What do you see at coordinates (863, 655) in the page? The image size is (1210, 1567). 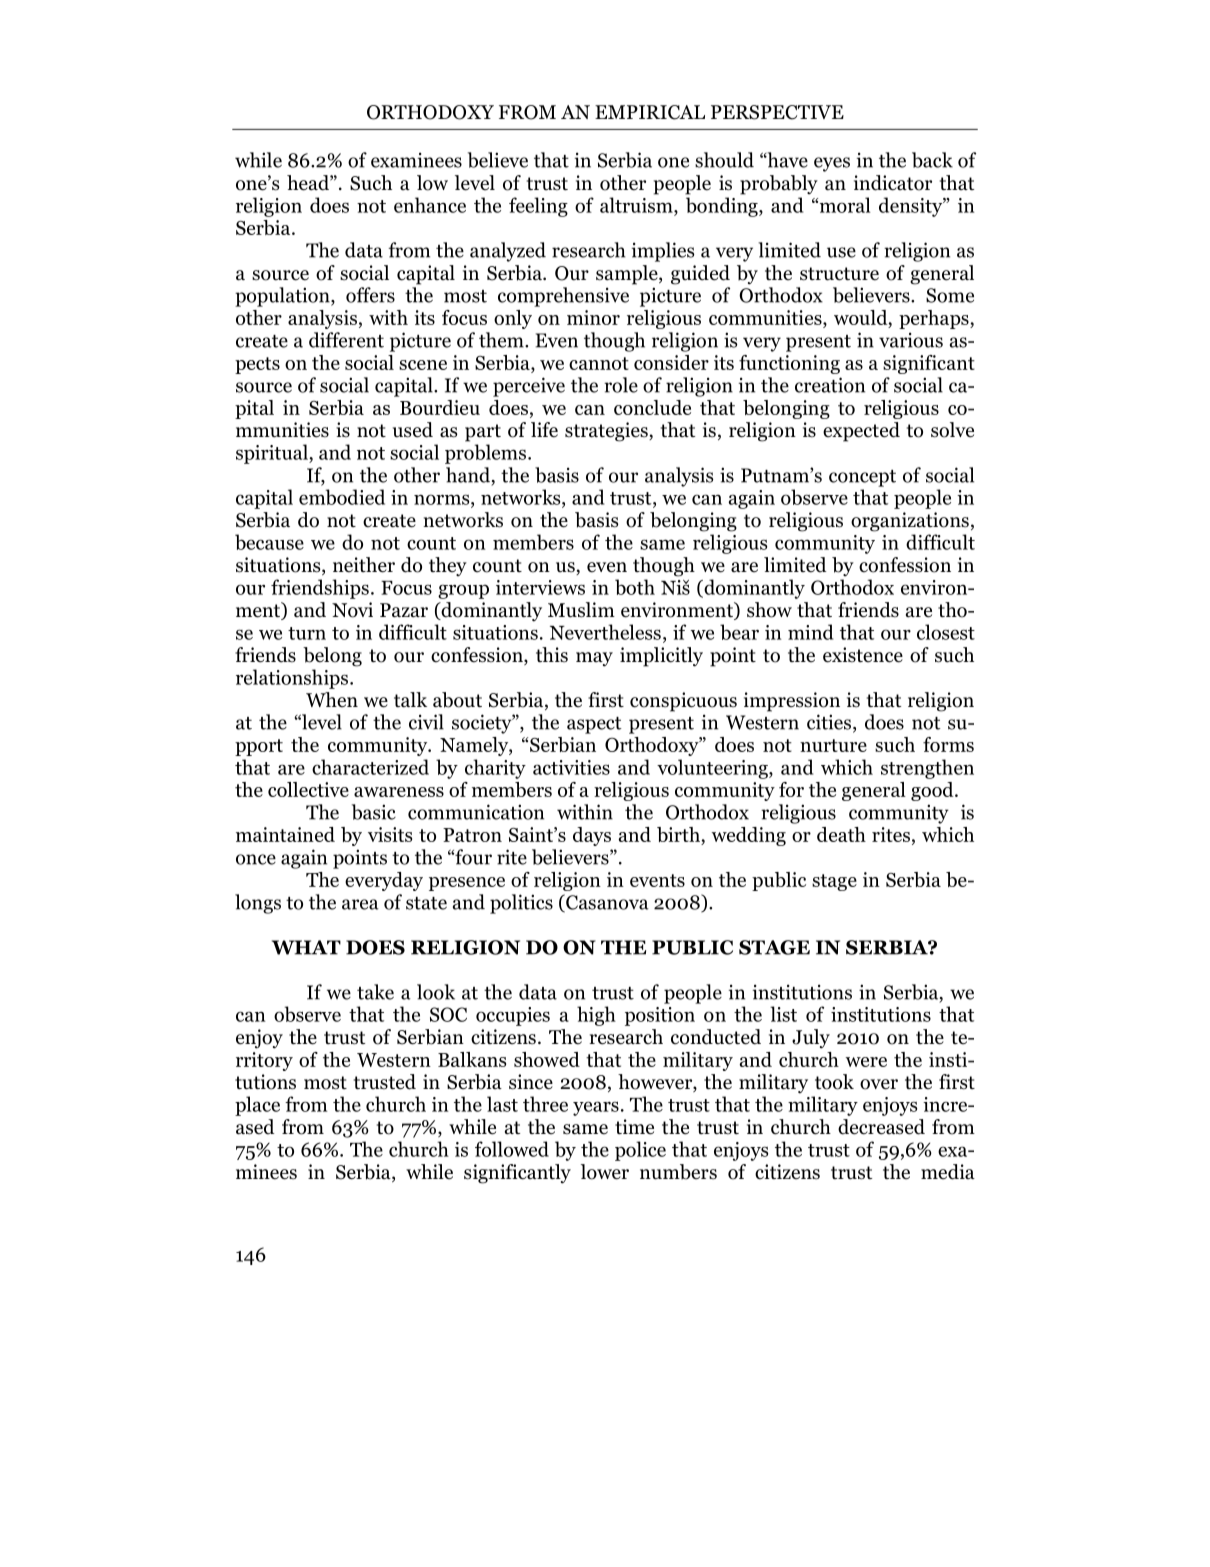 I see `existence` at bounding box center [863, 655].
